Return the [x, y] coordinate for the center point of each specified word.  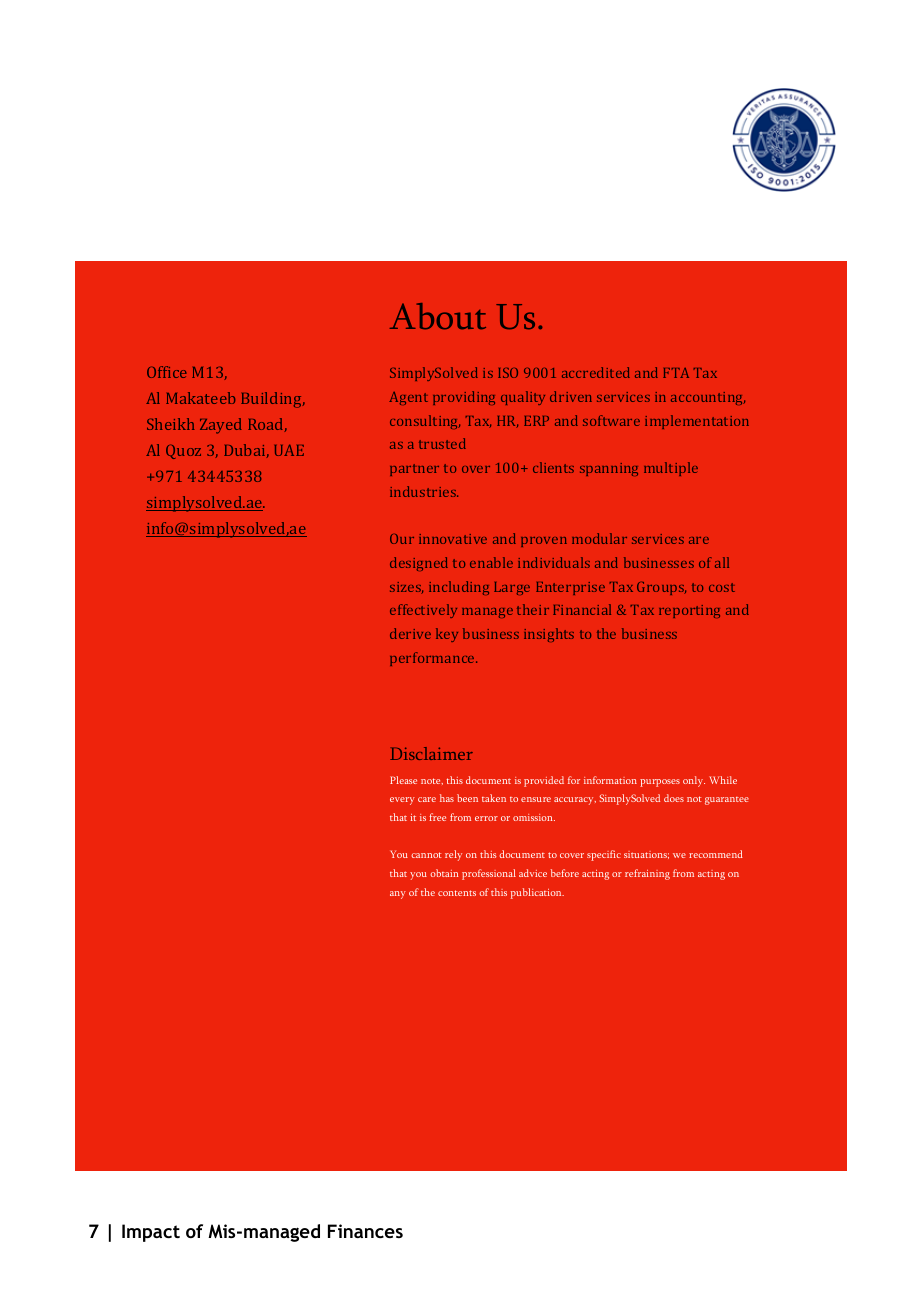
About [438, 316]
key [447, 635]
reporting [689, 611]
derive [410, 633]
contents [457, 893]
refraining [647, 874]
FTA [676, 373]
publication [537, 893]
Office [167, 372]
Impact [151, 1233]
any [398, 895]
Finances [365, 1231]
